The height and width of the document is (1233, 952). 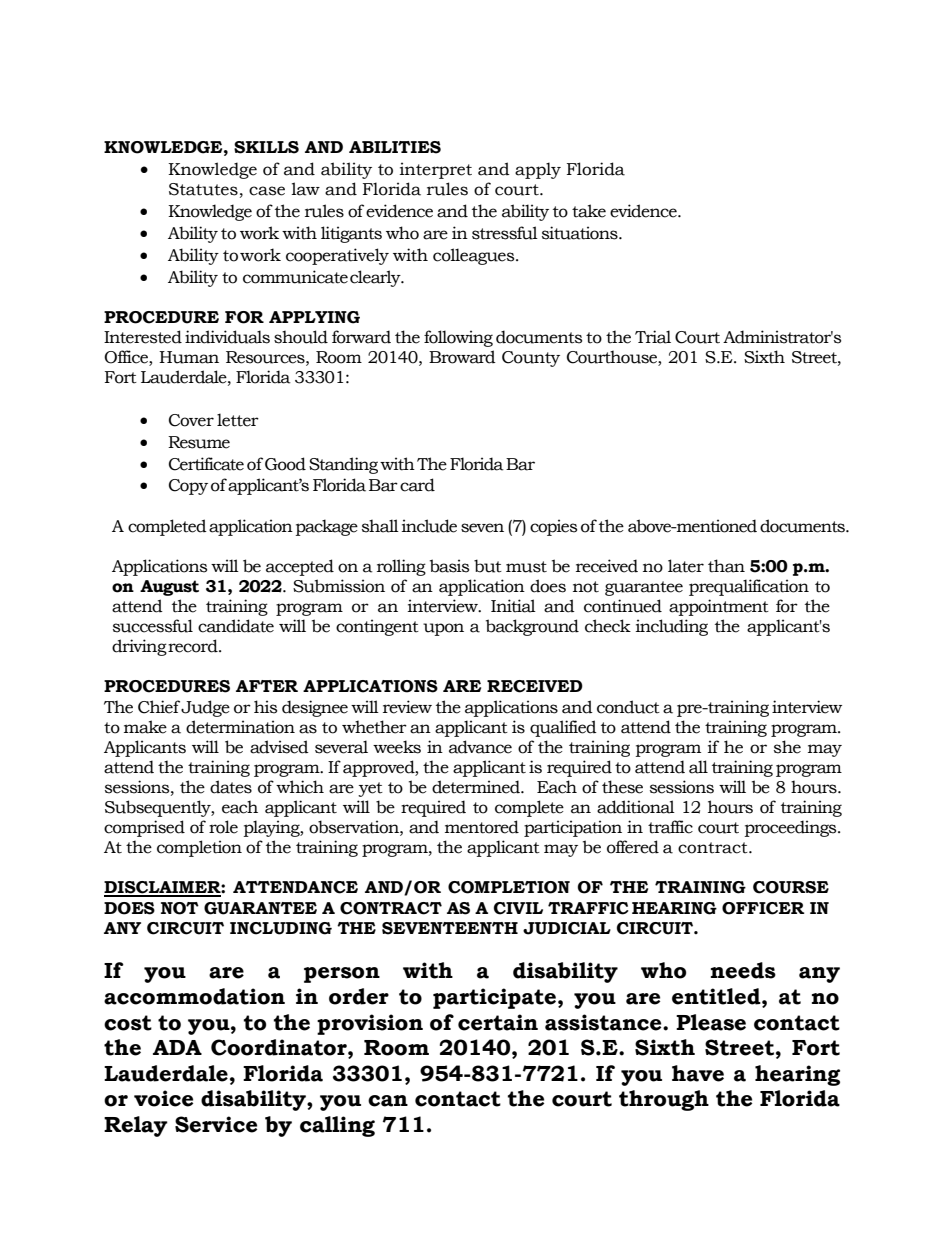 I want to click on Statutes, so click(x=203, y=189).
